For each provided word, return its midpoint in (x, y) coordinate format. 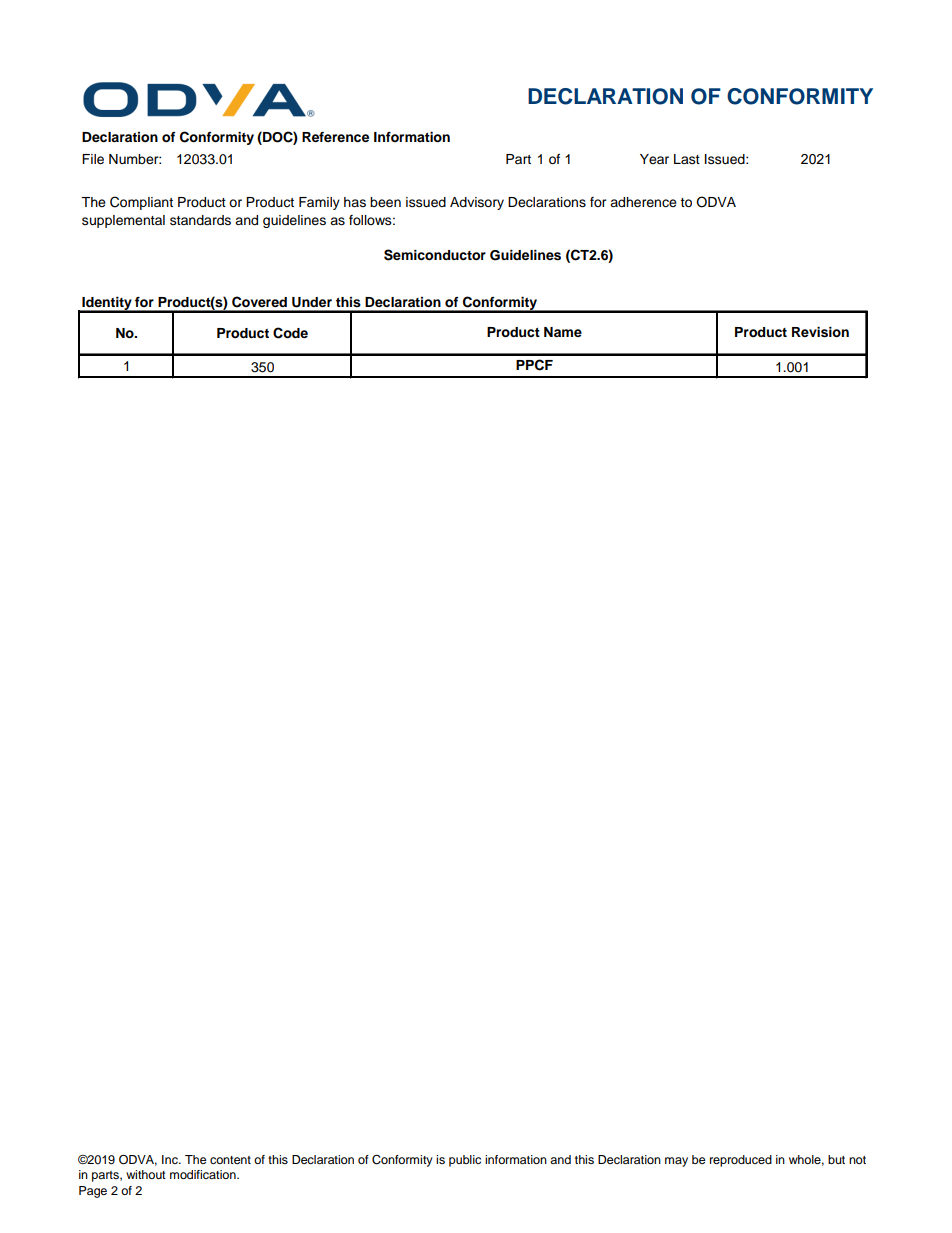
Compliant (141, 203)
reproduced (741, 1161)
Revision (820, 332)
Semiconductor (435, 255)
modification (204, 1174)
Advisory (477, 203)
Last (687, 159)
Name (563, 332)
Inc (171, 1159)
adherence (643, 202)
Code (290, 333)
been (385, 202)
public (465, 1161)
